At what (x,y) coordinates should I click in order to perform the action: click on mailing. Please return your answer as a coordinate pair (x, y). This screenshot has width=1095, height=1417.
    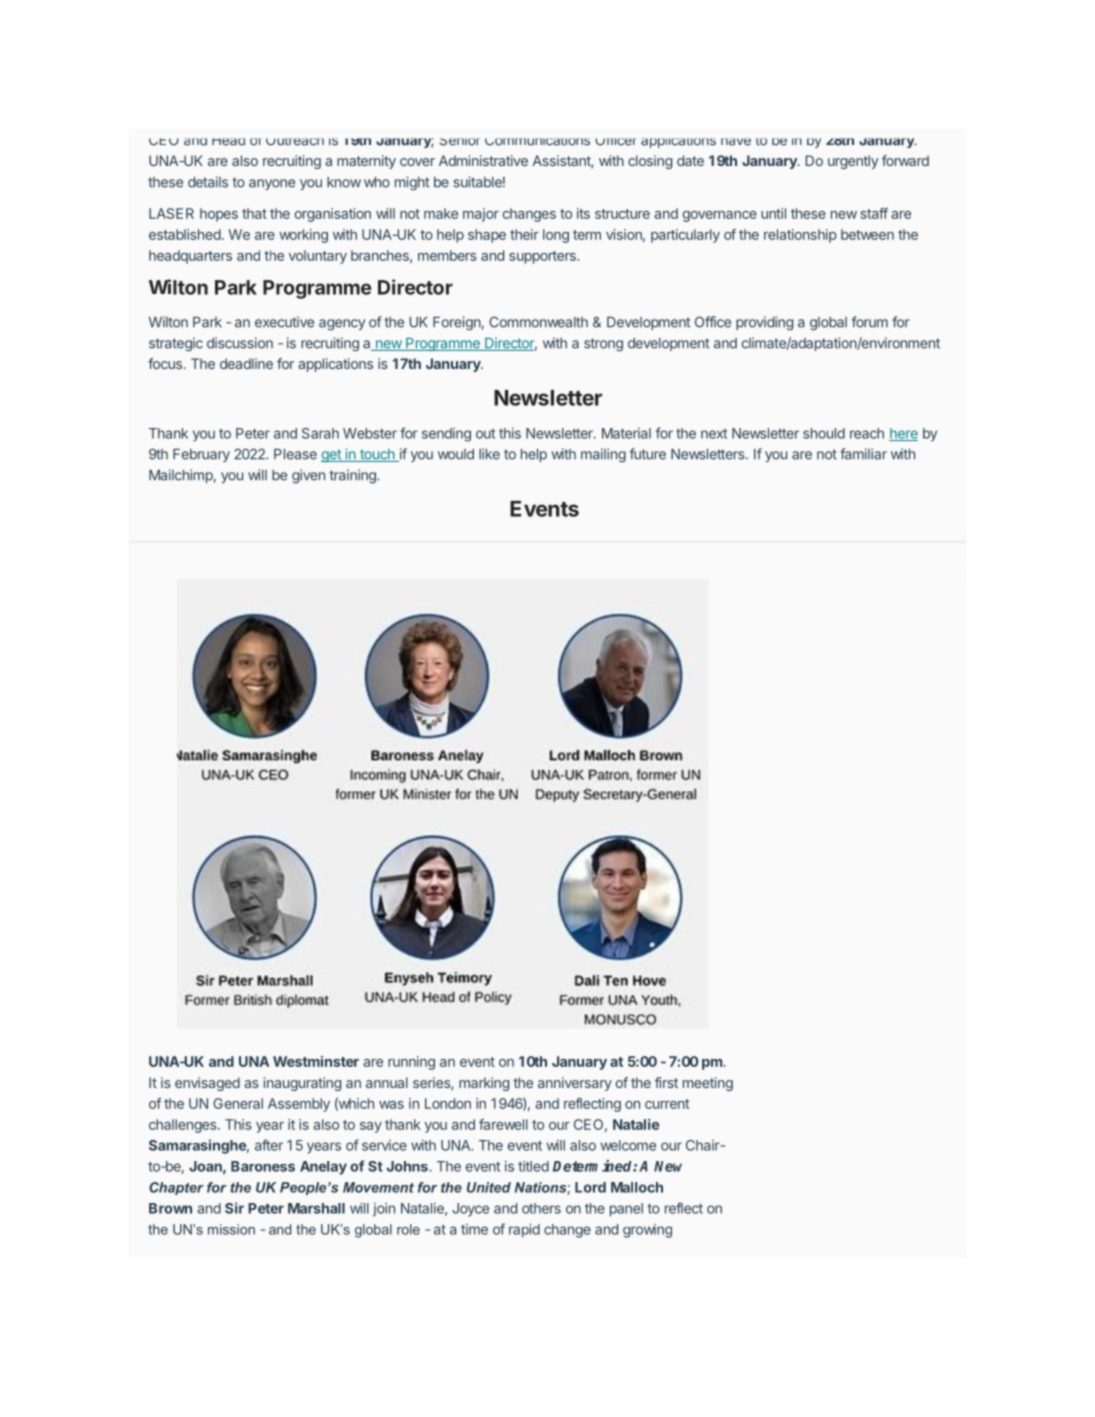
    Looking at the image, I should click on (603, 455).
